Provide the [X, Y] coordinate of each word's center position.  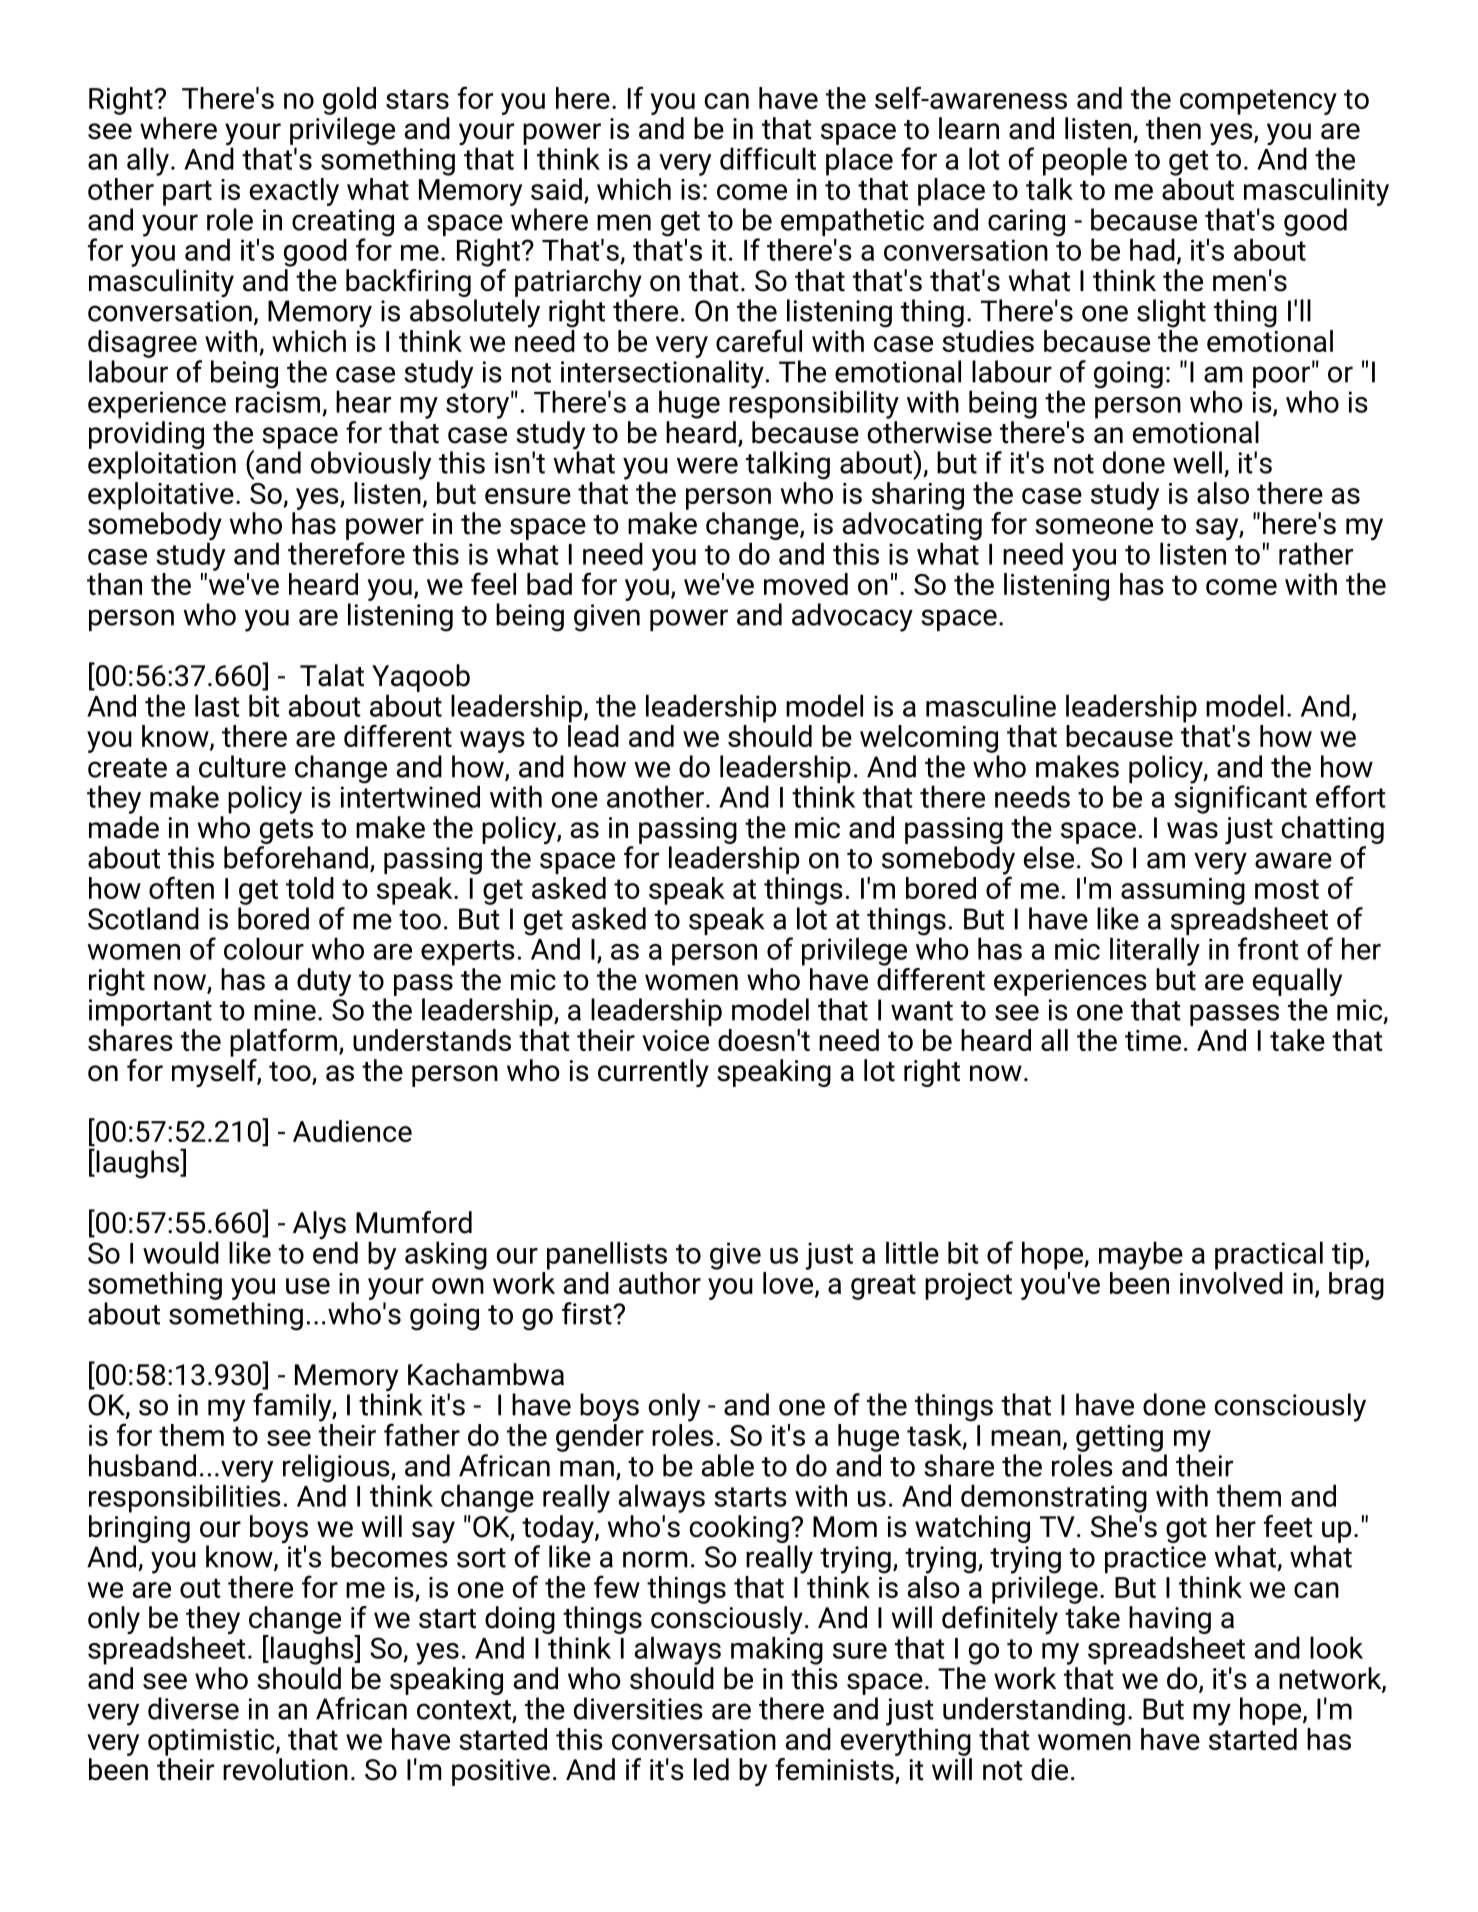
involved [1231, 1283]
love [789, 1284]
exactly [294, 192]
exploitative [161, 496]
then [1173, 128]
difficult [768, 158]
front [1268, 948]
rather [1316, 553]
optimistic [212, 1742]
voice [675, 1040]
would [181, 1252]
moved [806, 584]
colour [264, 948]
